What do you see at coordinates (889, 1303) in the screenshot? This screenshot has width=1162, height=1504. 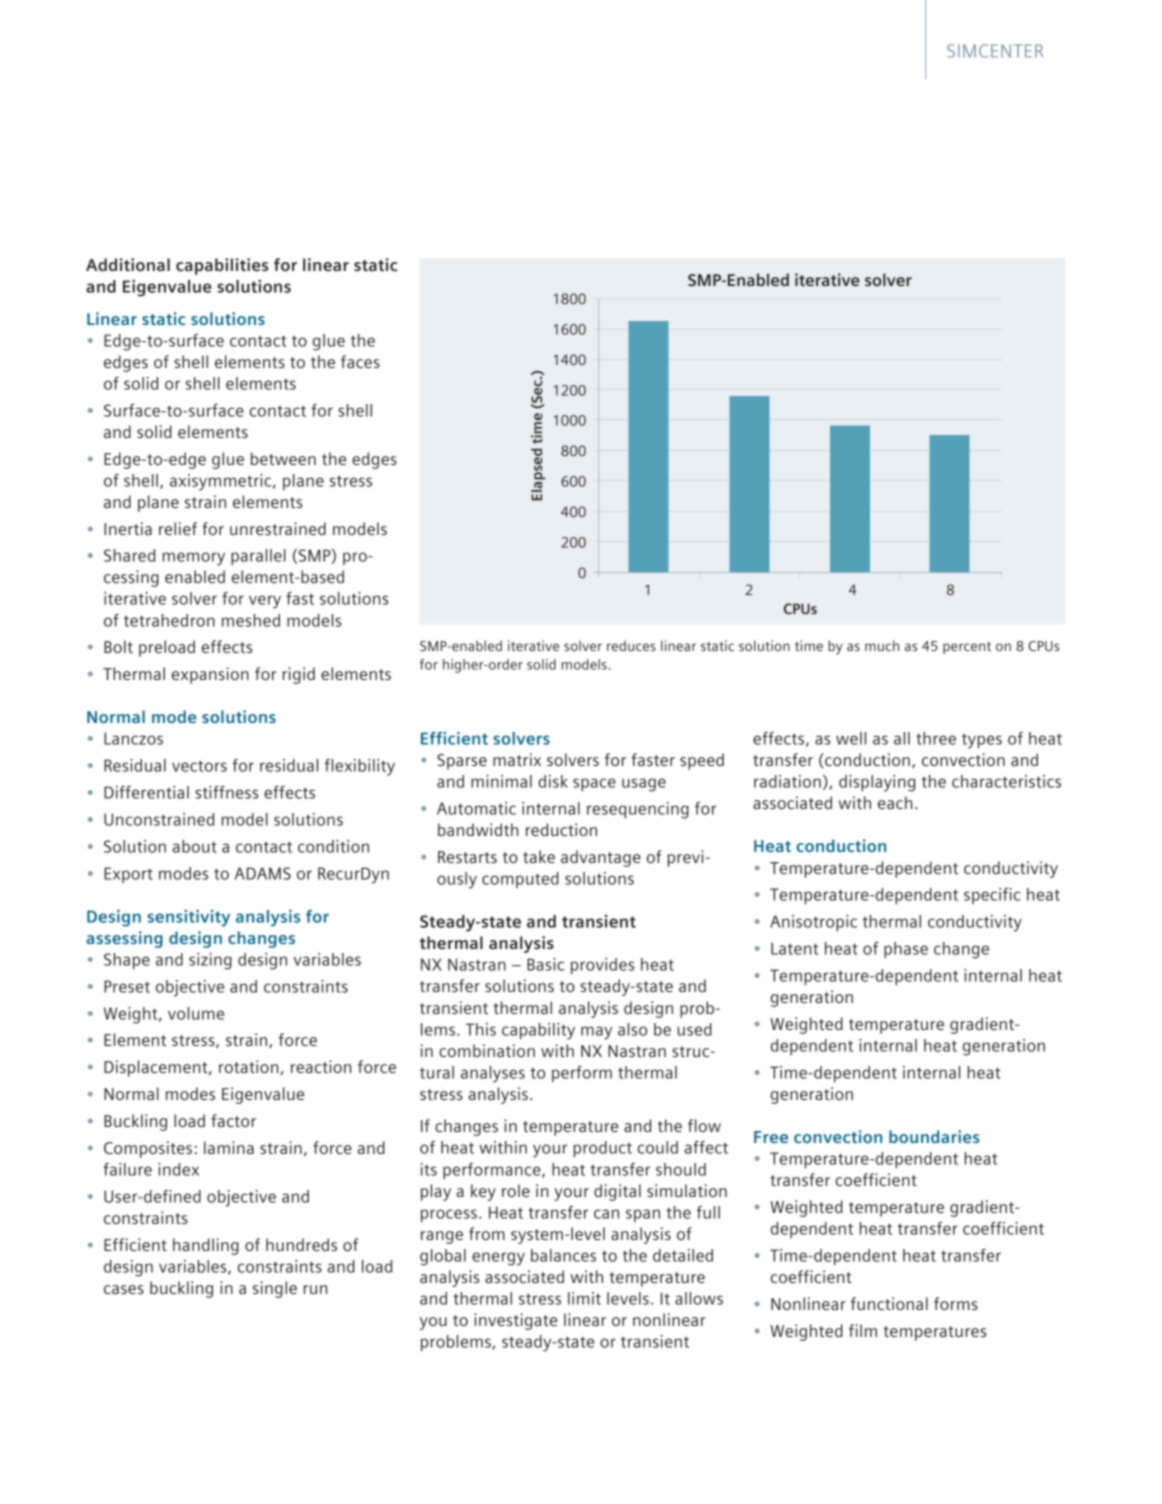 I see `functional` at bounding box center [889, 1303].
